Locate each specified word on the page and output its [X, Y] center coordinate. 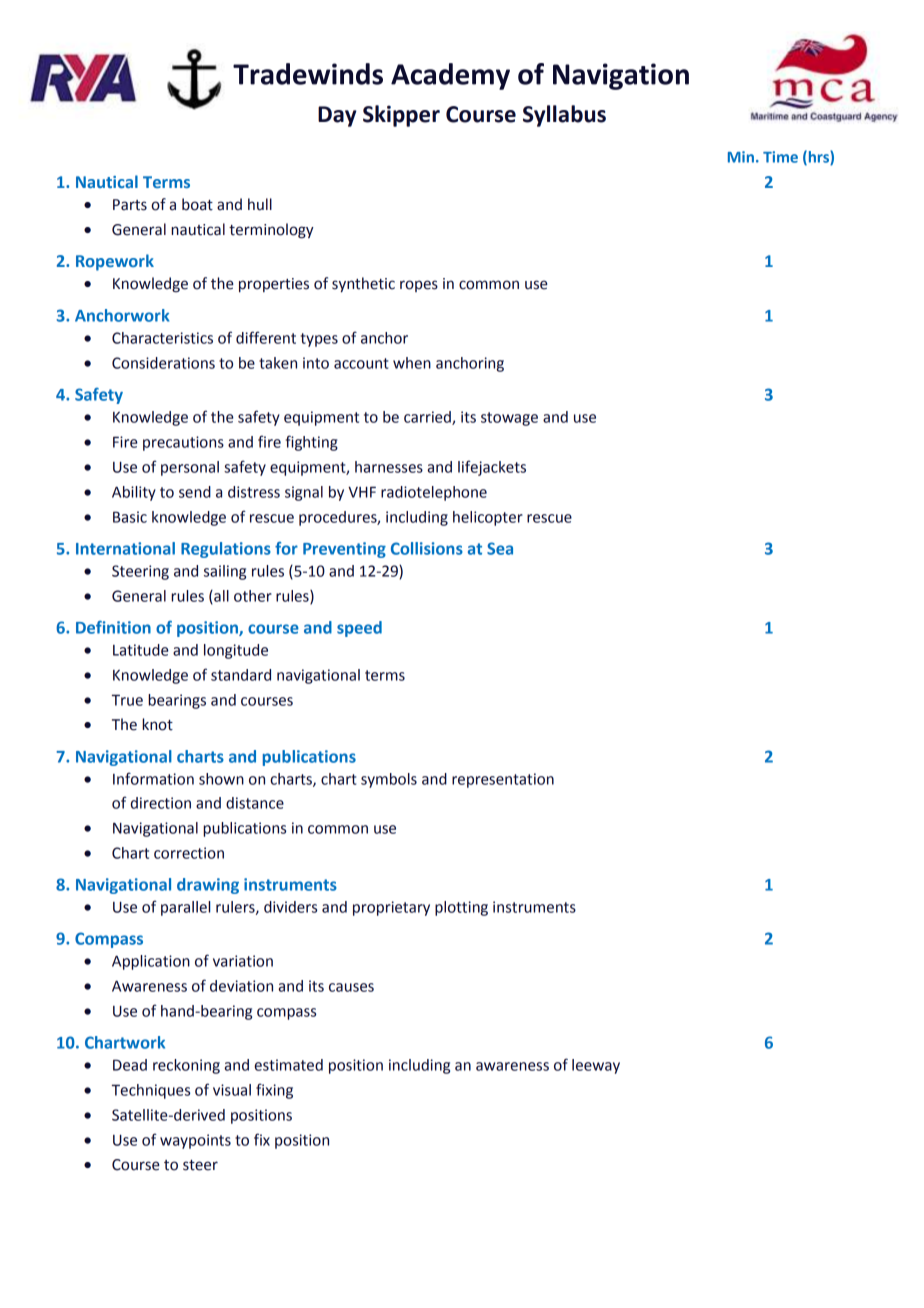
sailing [225, 572]
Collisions [427, 548]
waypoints [195, 1141]
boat [197, 204]
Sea [500, 548]
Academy [450, 76]
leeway [596, 1066]
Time [780, 157]
